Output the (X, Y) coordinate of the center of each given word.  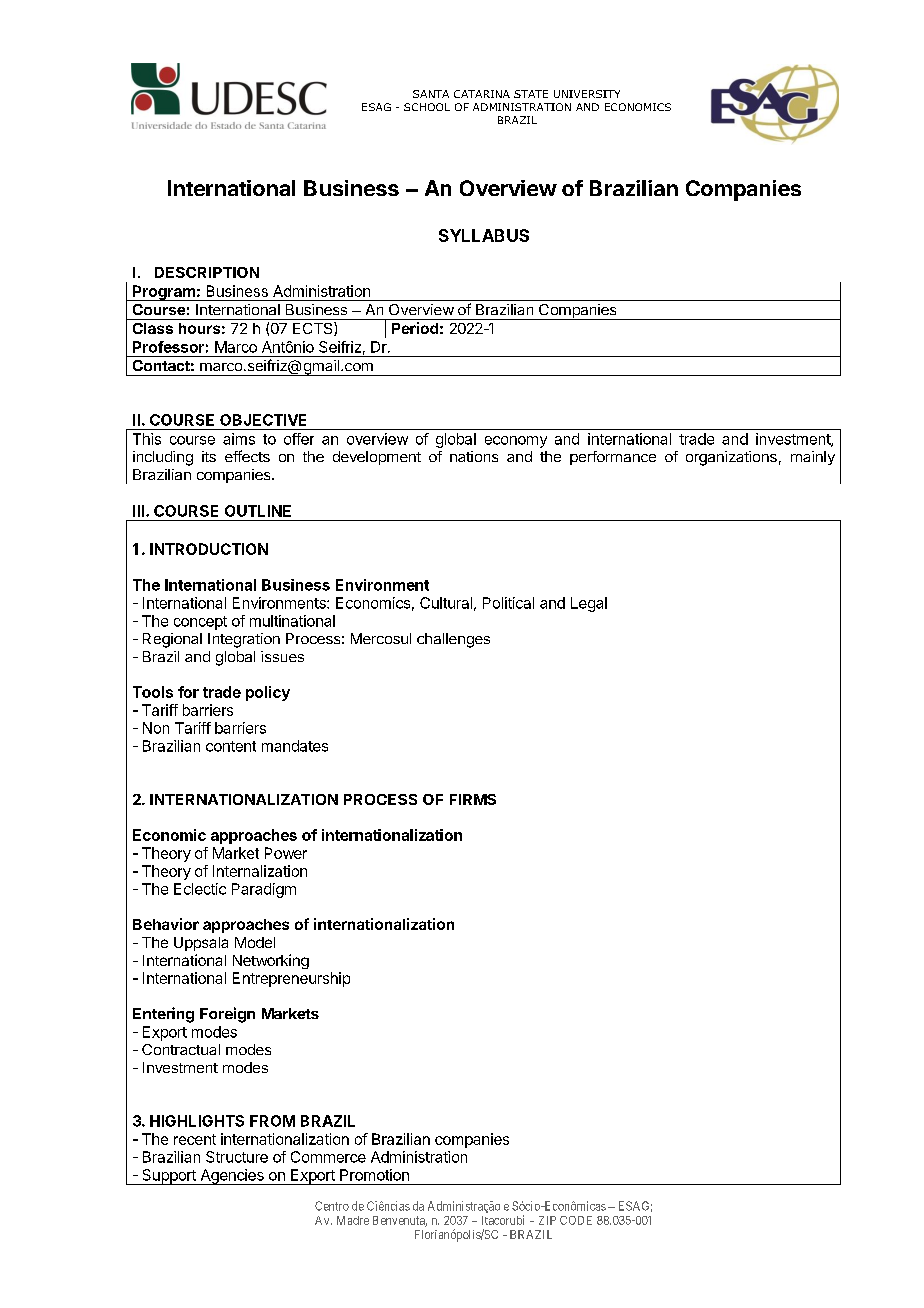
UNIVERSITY (587, 94)
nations (474, 456)
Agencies (232, 1177)
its (209, 456)
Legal (589, 604)
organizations (731, 458)
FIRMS (473, 799)
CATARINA (482, 94)
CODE (576, 1220)
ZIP (547, 1220)
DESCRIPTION (207, 272)
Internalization (260, 871)
